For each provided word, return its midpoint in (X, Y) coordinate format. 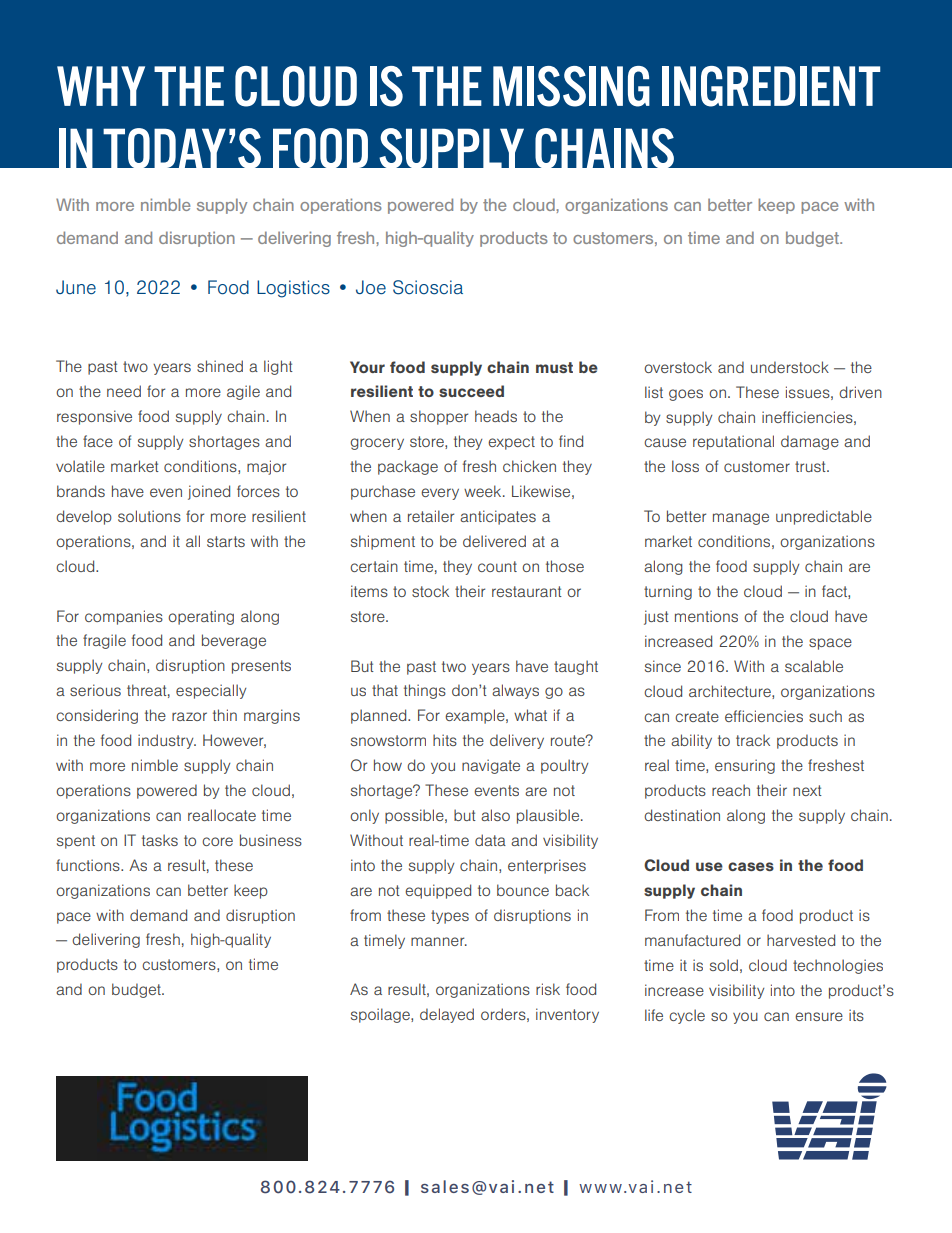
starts (226, 541)
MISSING (571, 86)
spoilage (381, 1015)
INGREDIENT (771, 86)
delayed (447, 1015)
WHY (101, 86)
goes (686, 395)
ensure (819, 1016)
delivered (494, 541)
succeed (471, 391)
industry (167, 741)
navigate (491, 766)
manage (741, 519)
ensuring (745, 766)
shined (220, 366)
